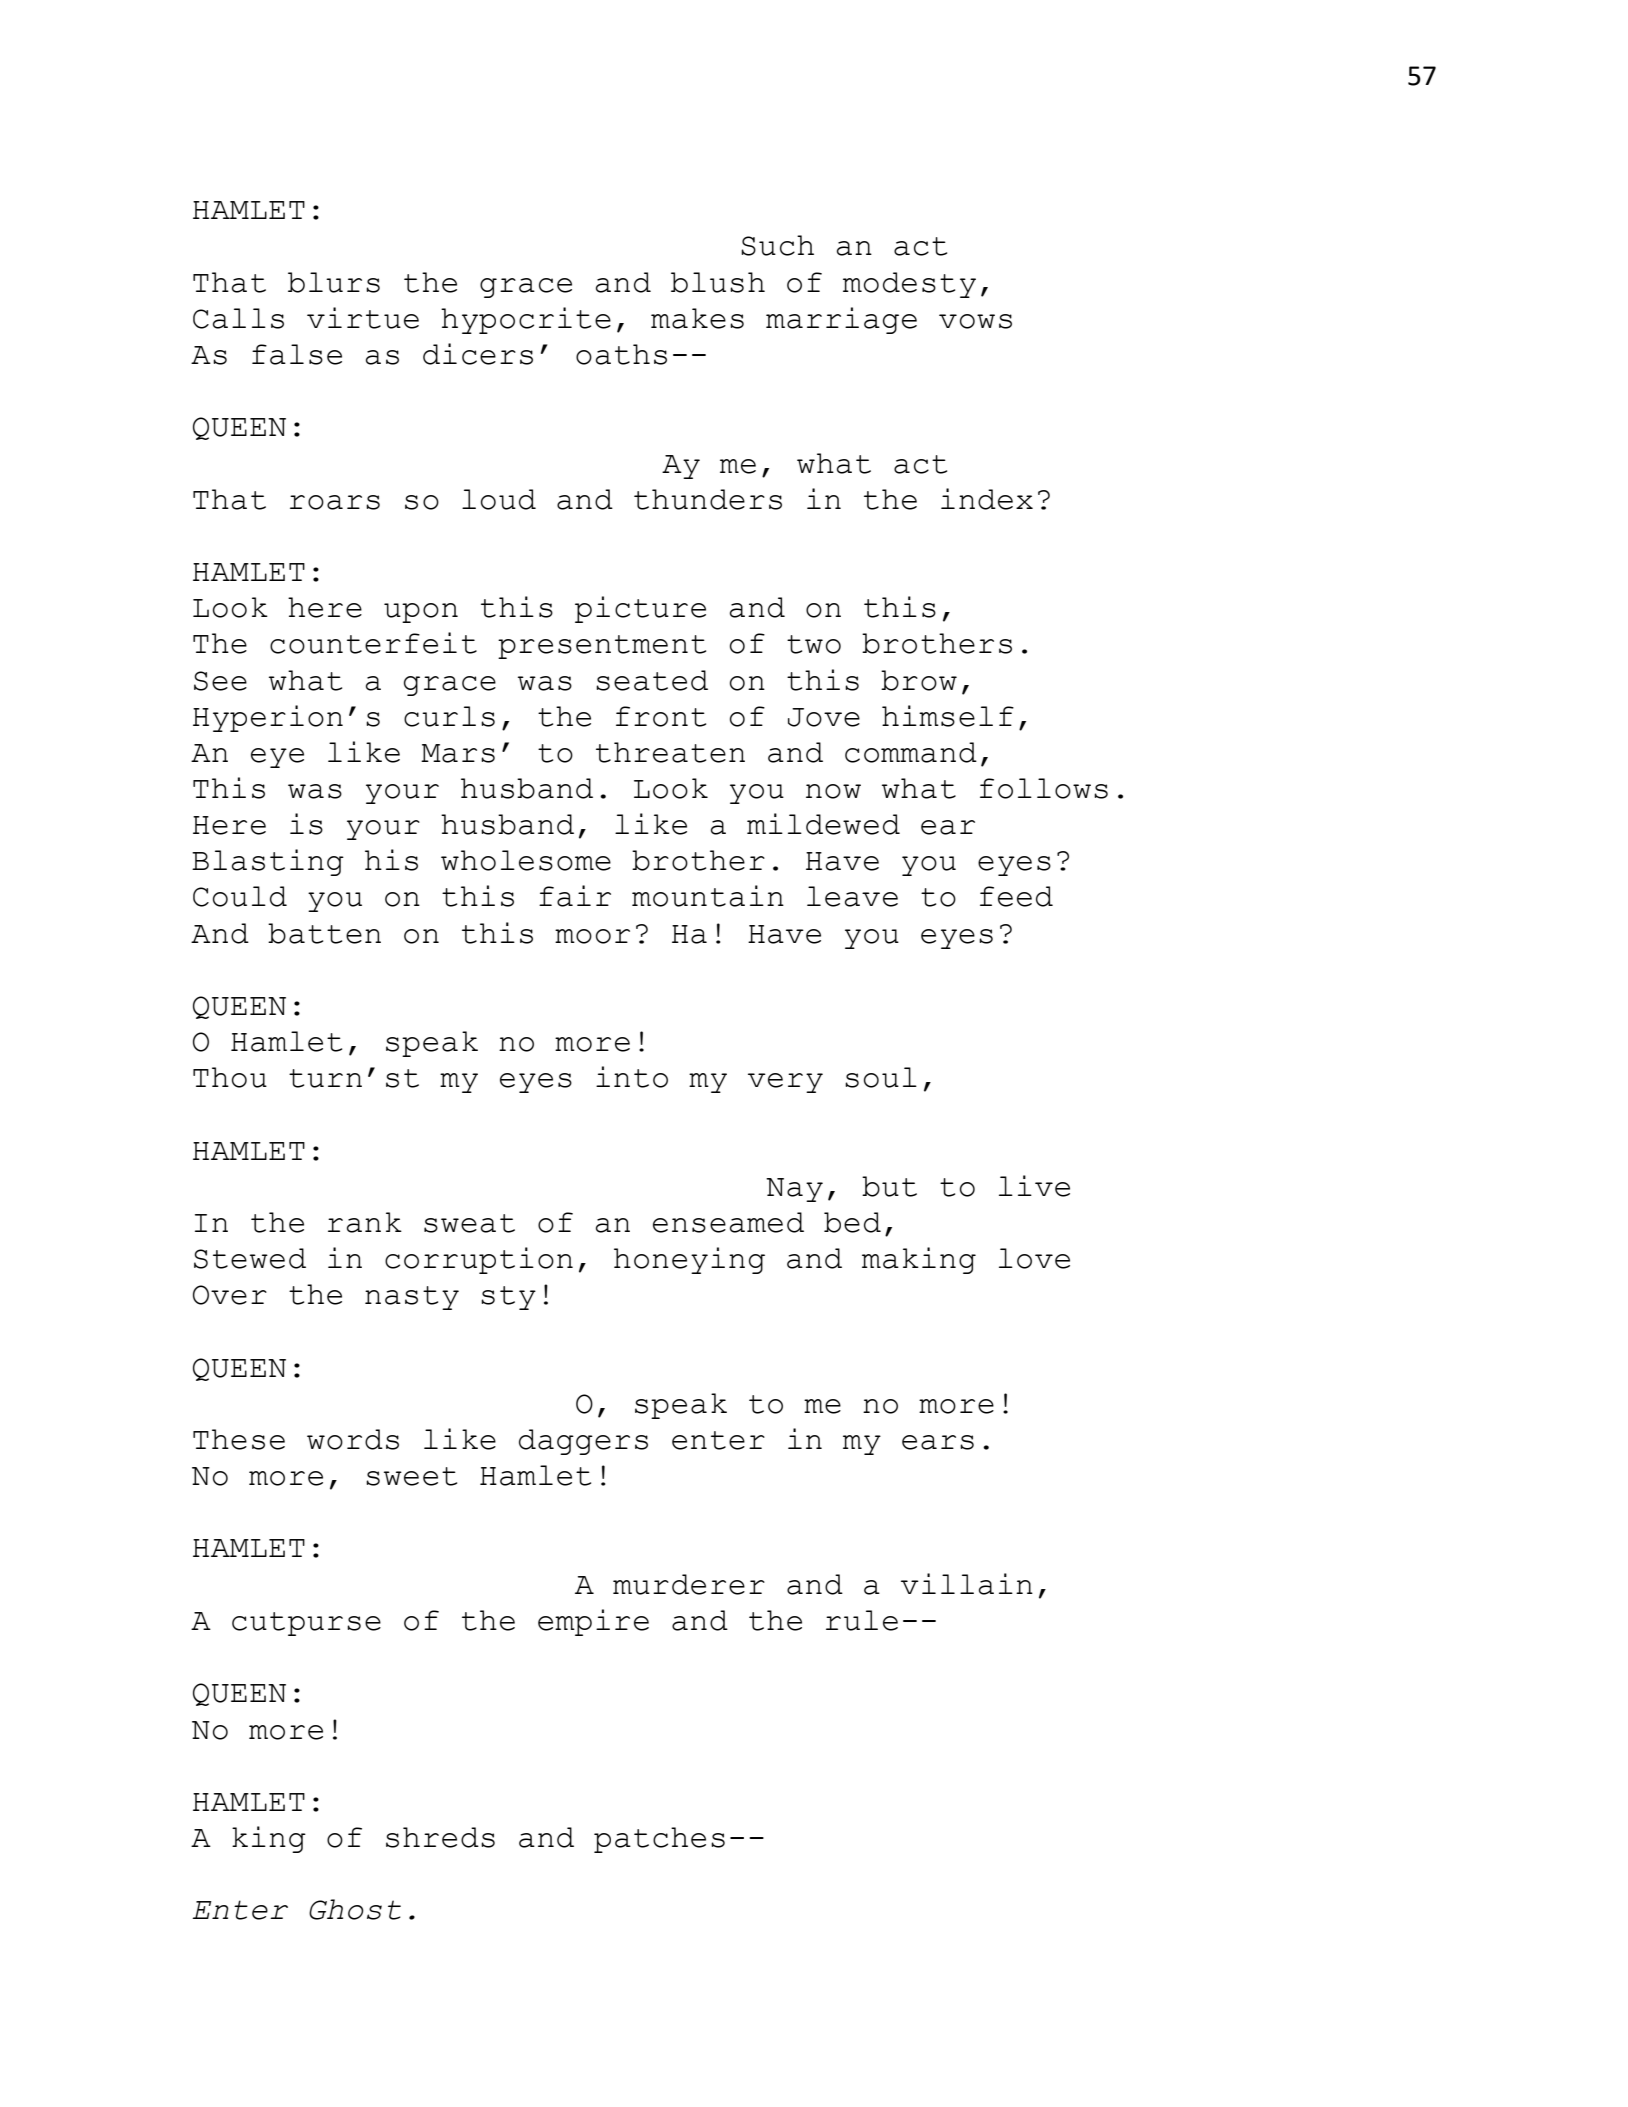  I want to click on shreds, so click(440, 1837).
